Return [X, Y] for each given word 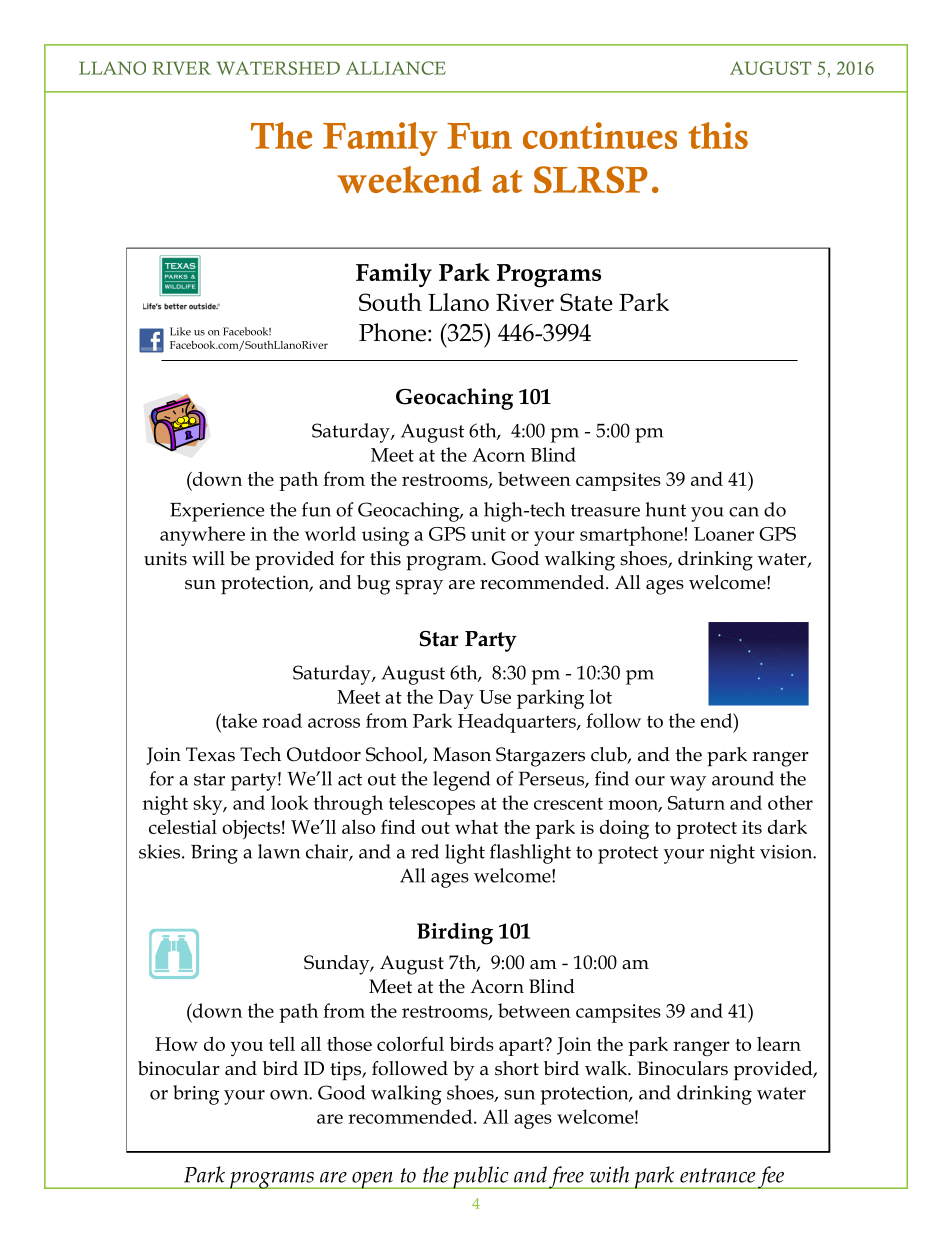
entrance [718, 1175]
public [481, 1177]
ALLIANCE [396, 68]
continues [600, 135]
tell [282, 1043]
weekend [409, 179]
